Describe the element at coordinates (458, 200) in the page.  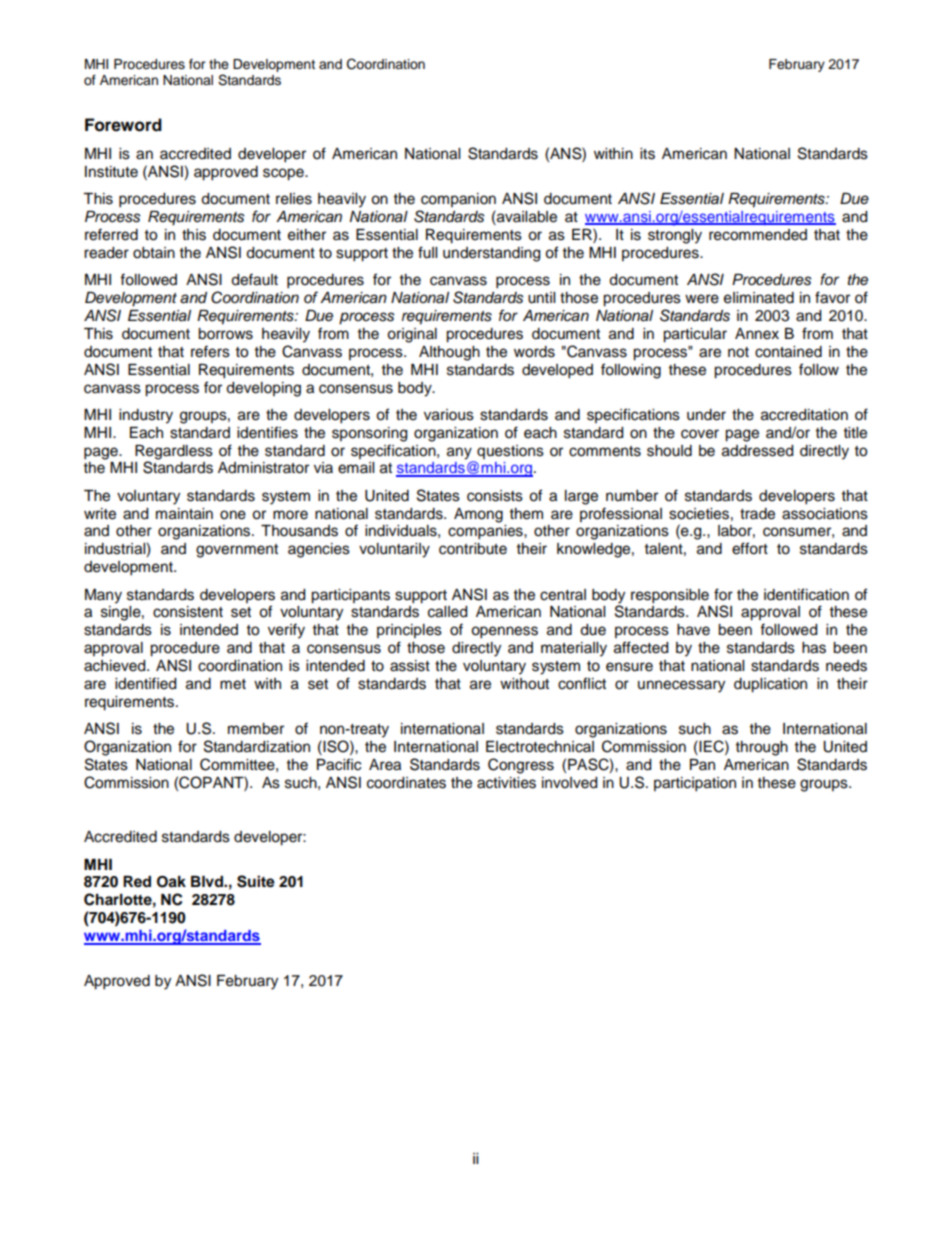
I see `companion` at that location.
